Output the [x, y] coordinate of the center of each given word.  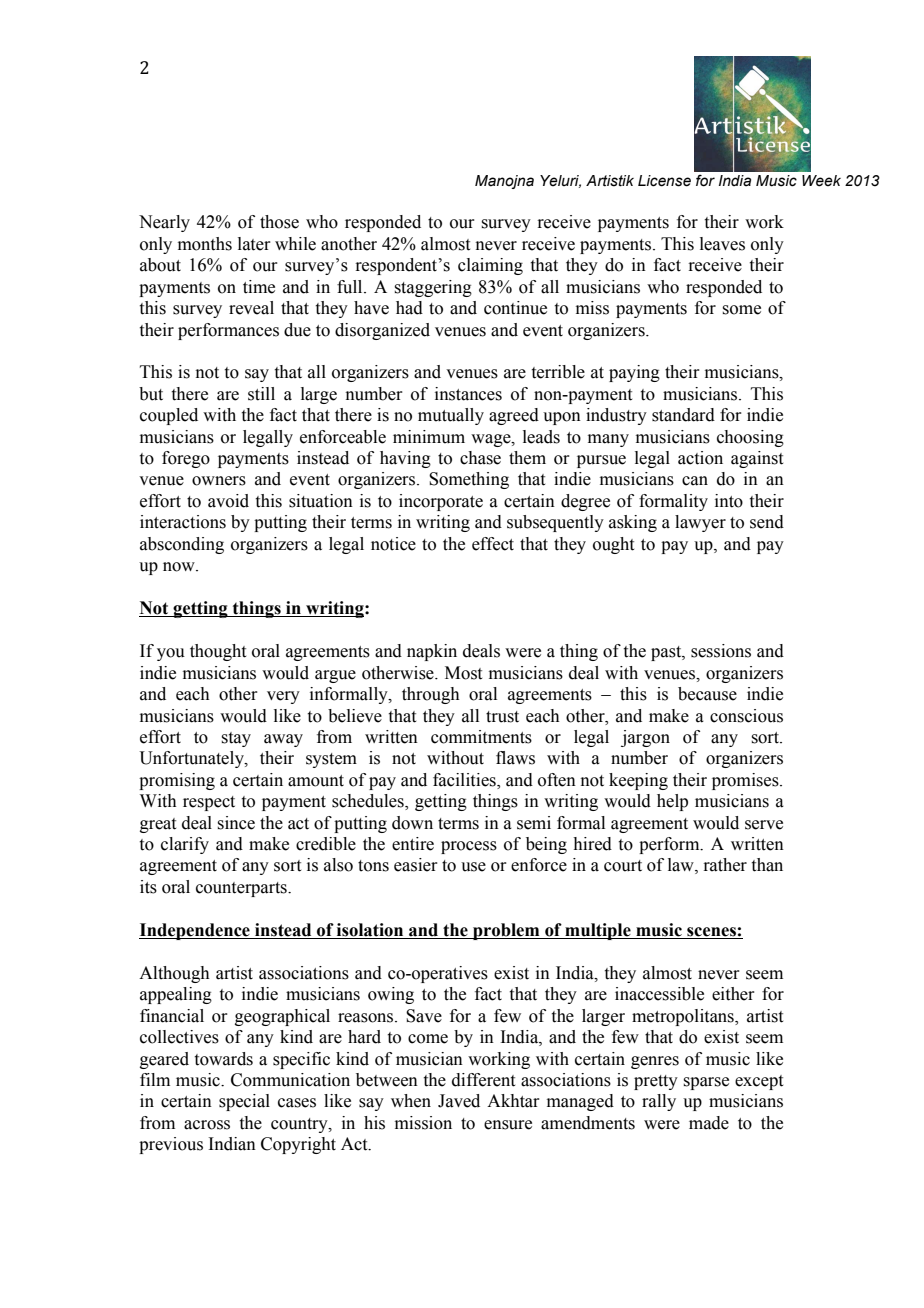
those [279, 222]
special [244, 1102]
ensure [508, 1125]
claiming [490, 266]
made [709, 1123]
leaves [722, 244]
